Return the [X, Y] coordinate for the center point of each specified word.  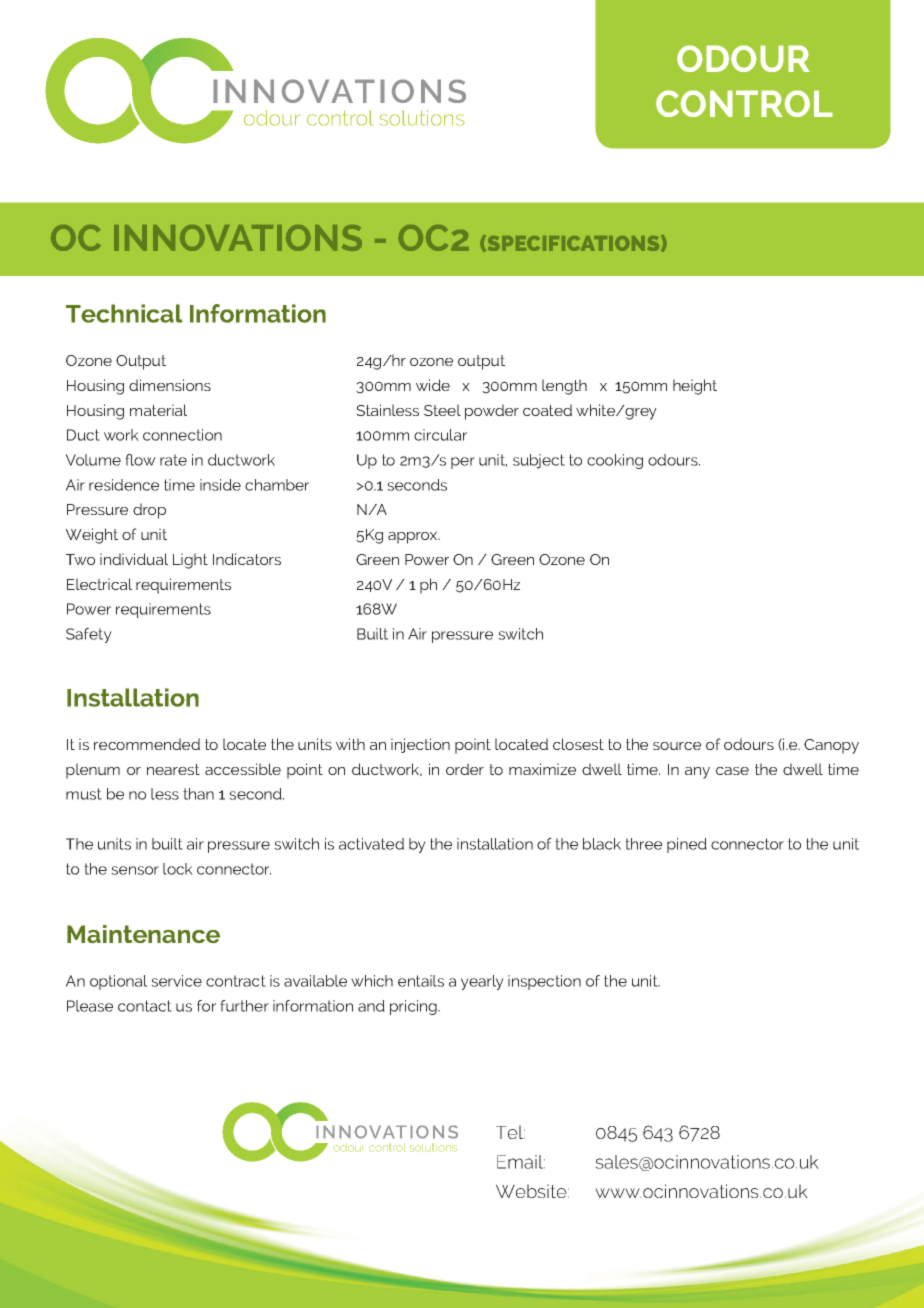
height [695, 387]
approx [414, 538]
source [677, 746]
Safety [89, 635]
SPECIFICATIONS [573, 243]
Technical [124, 313]
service [176, 981]
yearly [482, 982]
